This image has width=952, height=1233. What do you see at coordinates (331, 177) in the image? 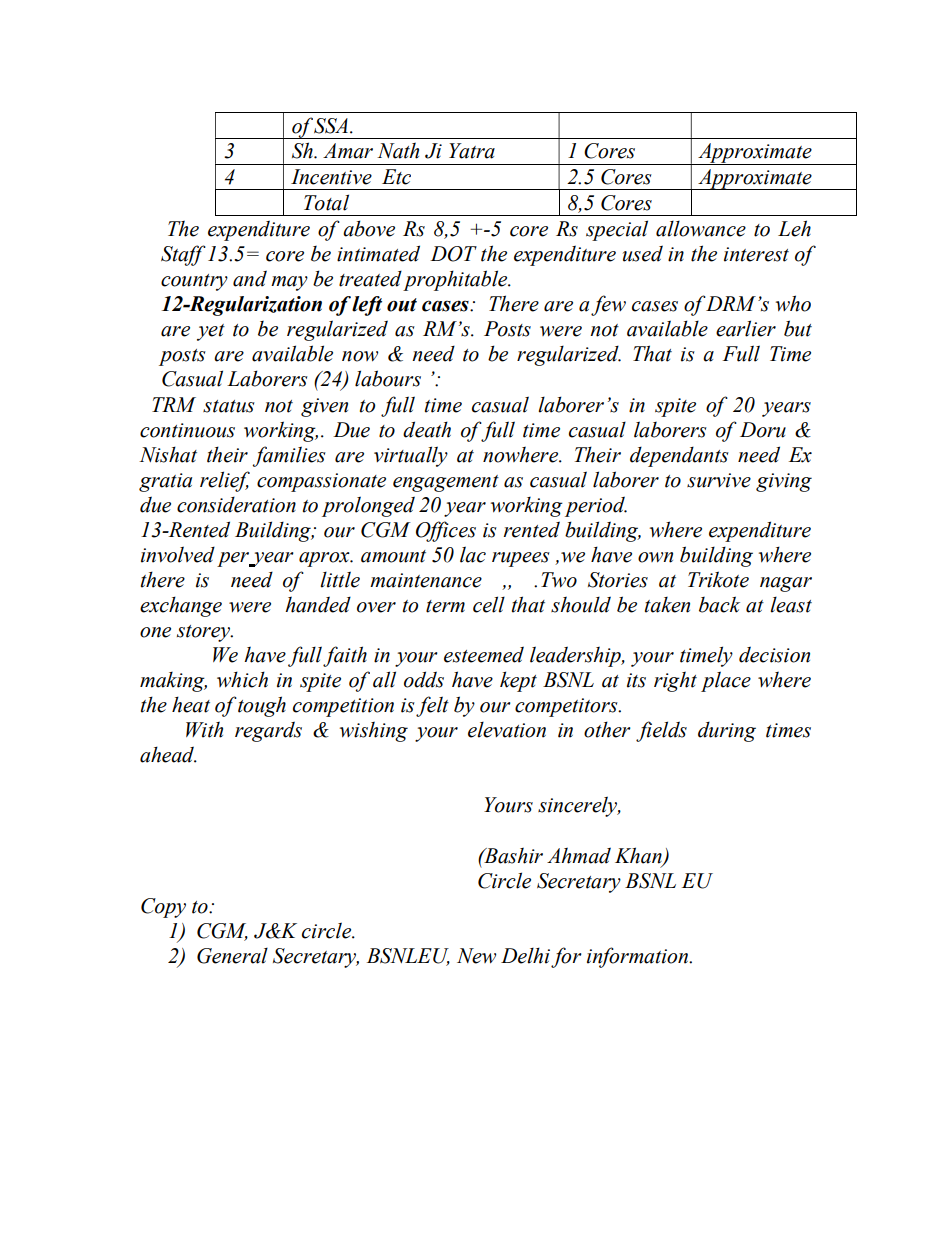
I see `Incentive` at bounding box center [331, 177].
